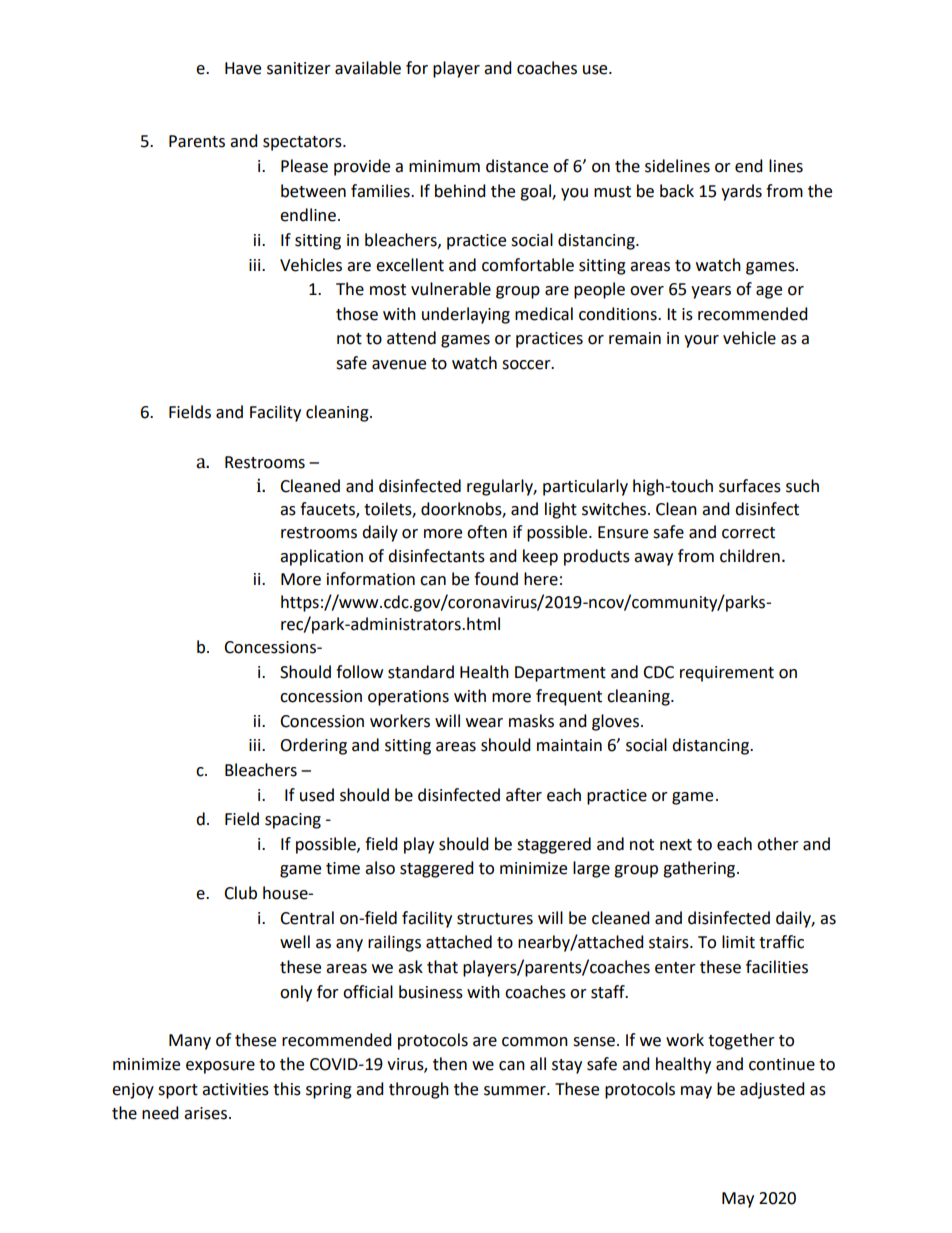 The height and width of the page is (1233, 952). I want to click on found, so click(496, 579).
